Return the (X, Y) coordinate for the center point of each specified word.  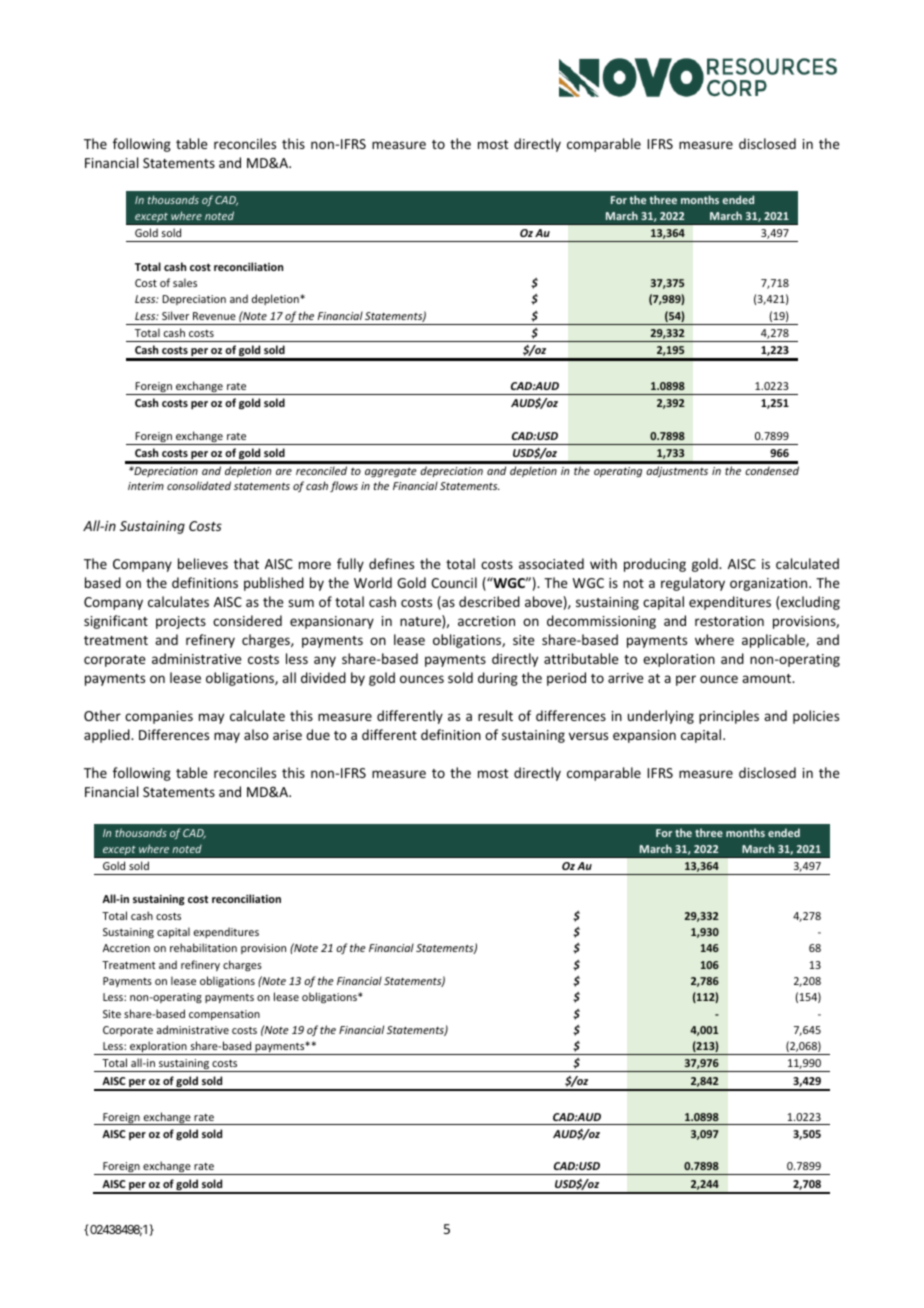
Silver (175, 315)
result (495, 715)
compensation (224, 1015)
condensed (772, 470)
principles (729, 717)
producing (655, 565)
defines (391, 563)
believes (203, 563)
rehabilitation (203, 947)
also (256, 734)
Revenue (214, 316)
